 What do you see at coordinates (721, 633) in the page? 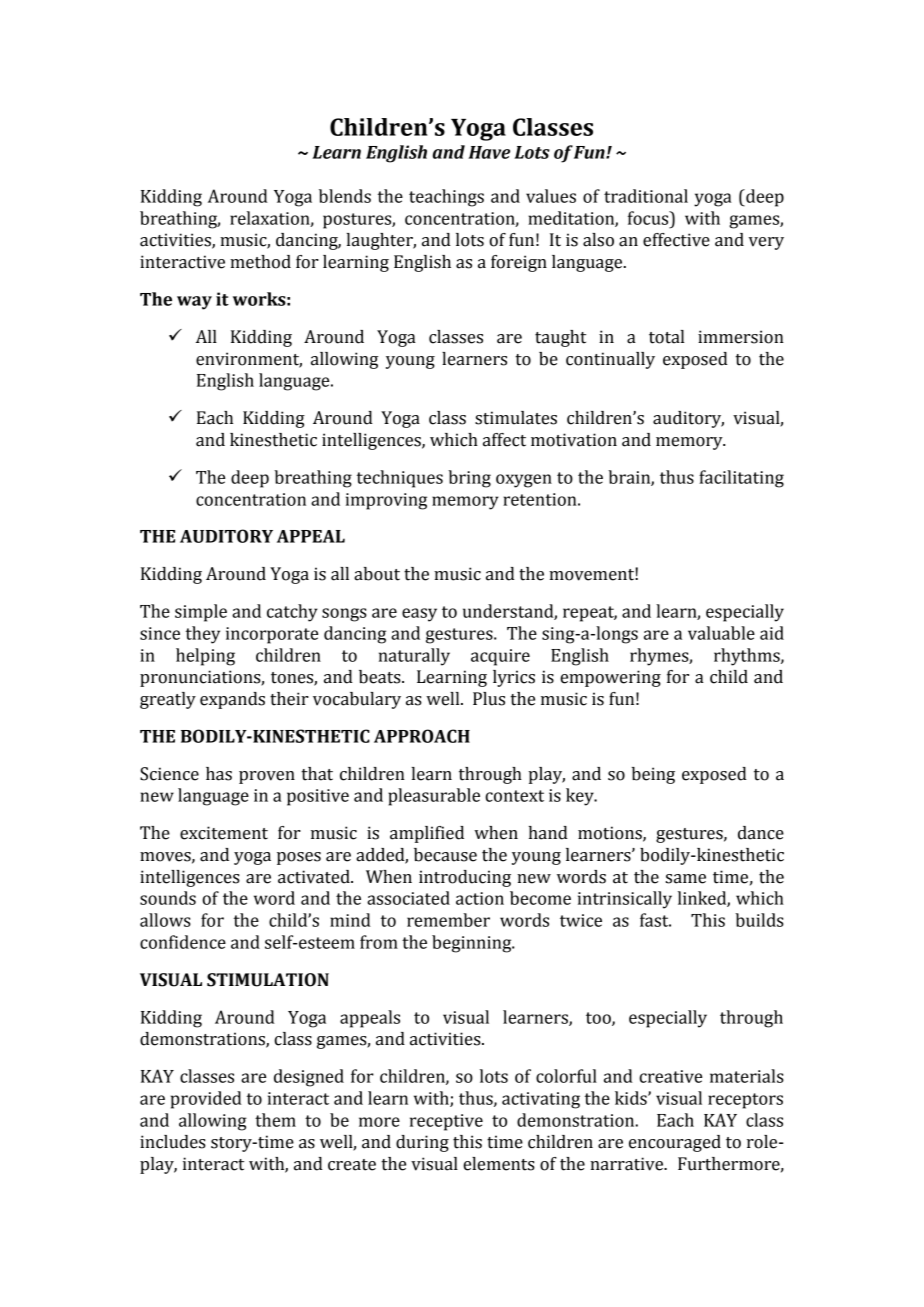
I see `valuable` at bounding box center [721, 633].
